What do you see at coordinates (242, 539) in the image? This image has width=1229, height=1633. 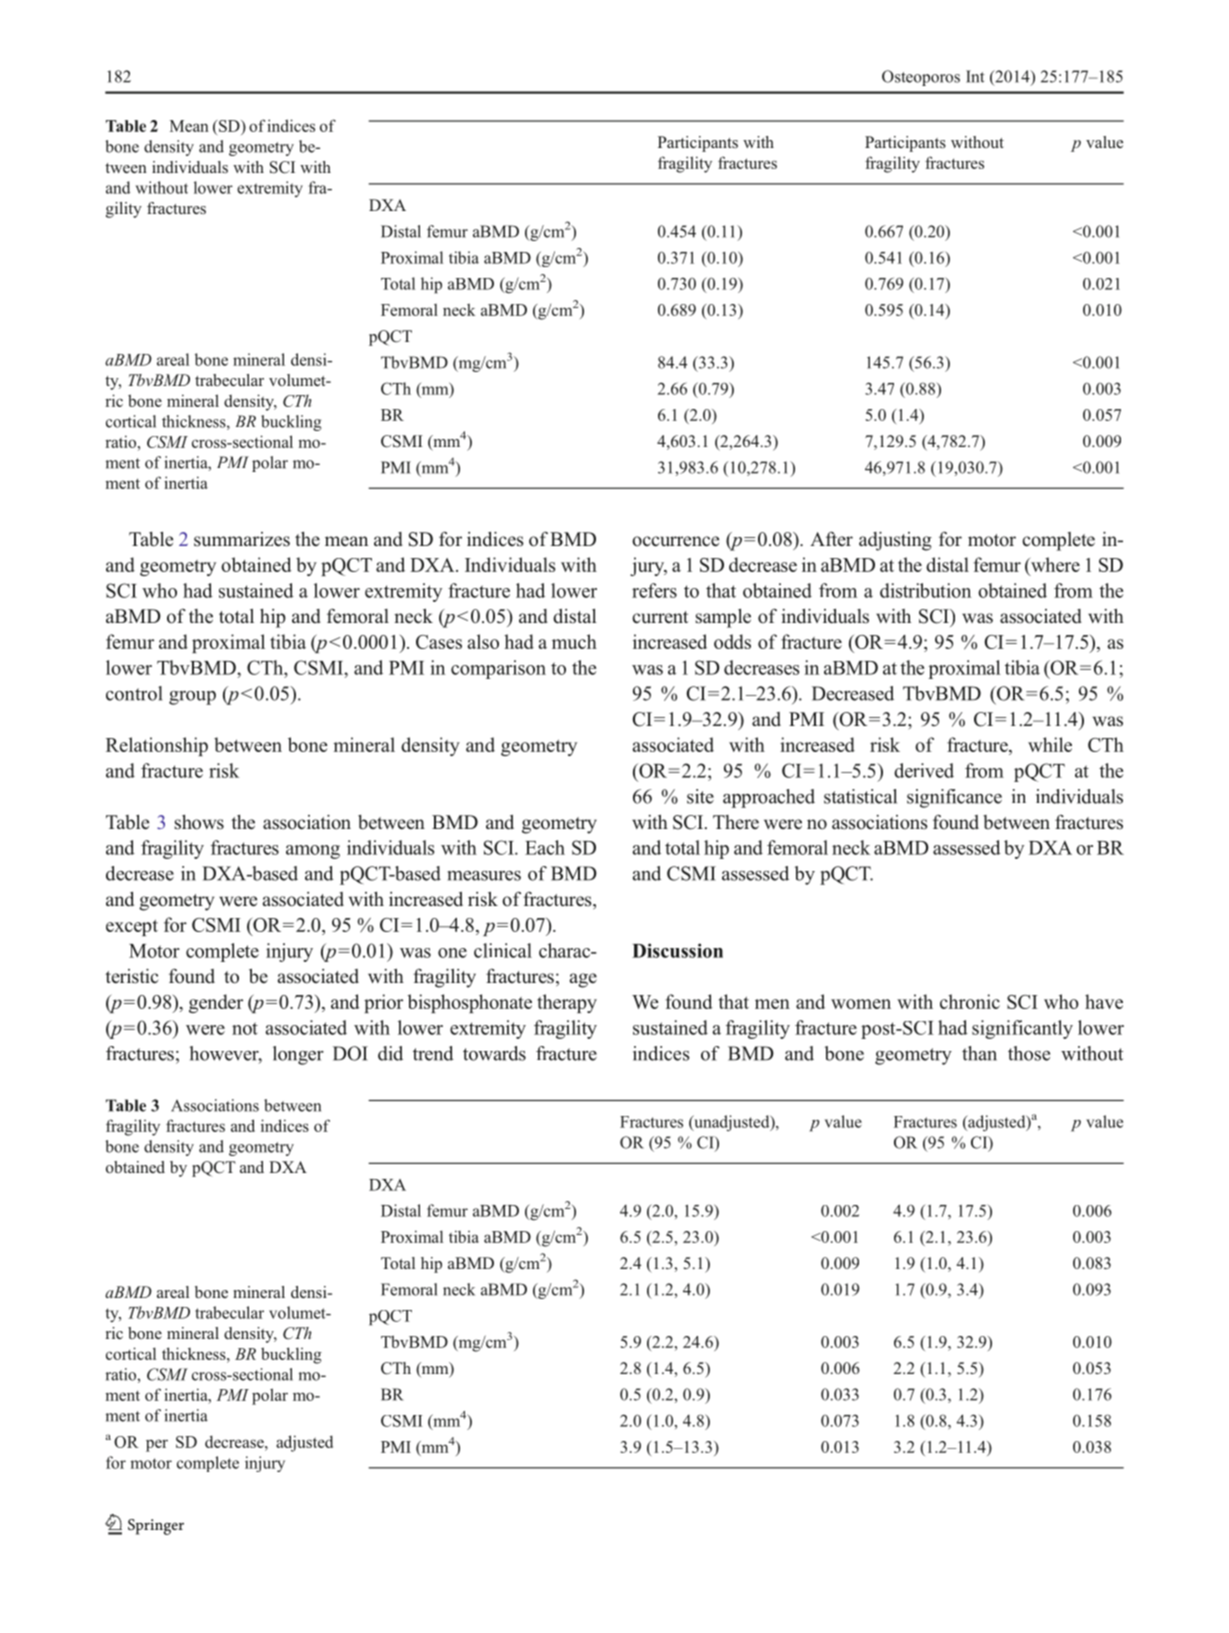 I see `summarizes` at bounding box center [242, 539].
